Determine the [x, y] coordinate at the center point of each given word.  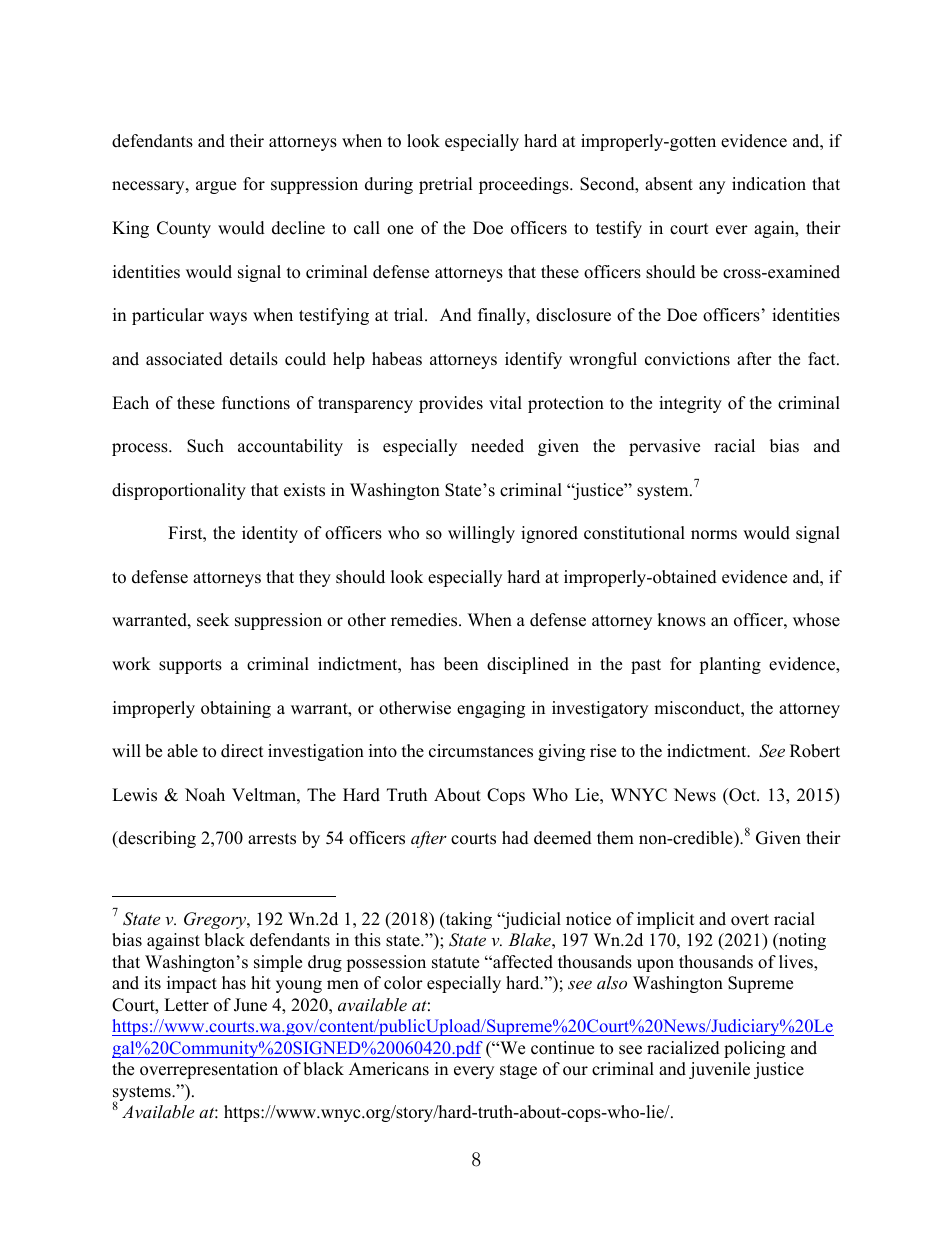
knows [681, 620]
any [712, 187]
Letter [186, 1005]
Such [205, 446]
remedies [425, 620]
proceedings [525, 185]
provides [451, 404]
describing [156, 839]
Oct [742, 795]
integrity [690, 404]
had [515, 838]
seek [213, 620]
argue [216, 187]
